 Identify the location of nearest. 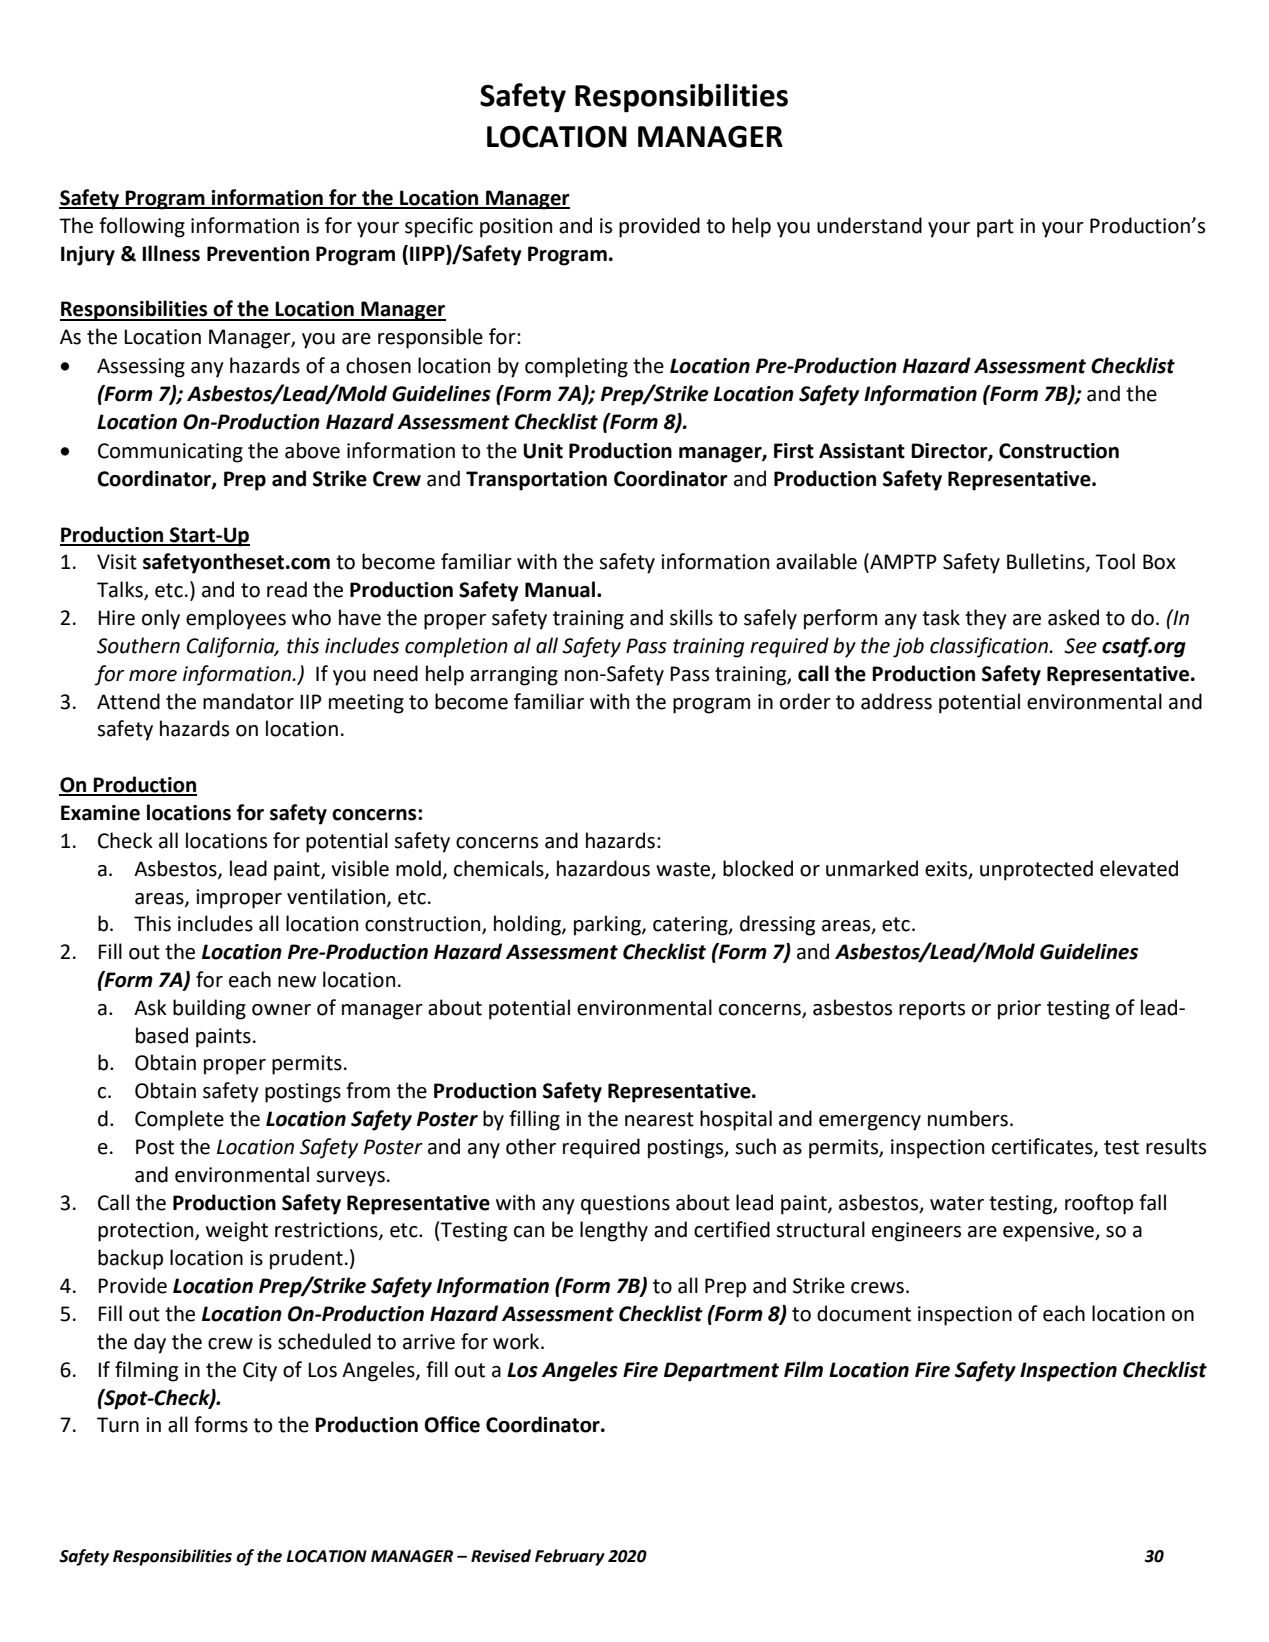
(659, 1119).
